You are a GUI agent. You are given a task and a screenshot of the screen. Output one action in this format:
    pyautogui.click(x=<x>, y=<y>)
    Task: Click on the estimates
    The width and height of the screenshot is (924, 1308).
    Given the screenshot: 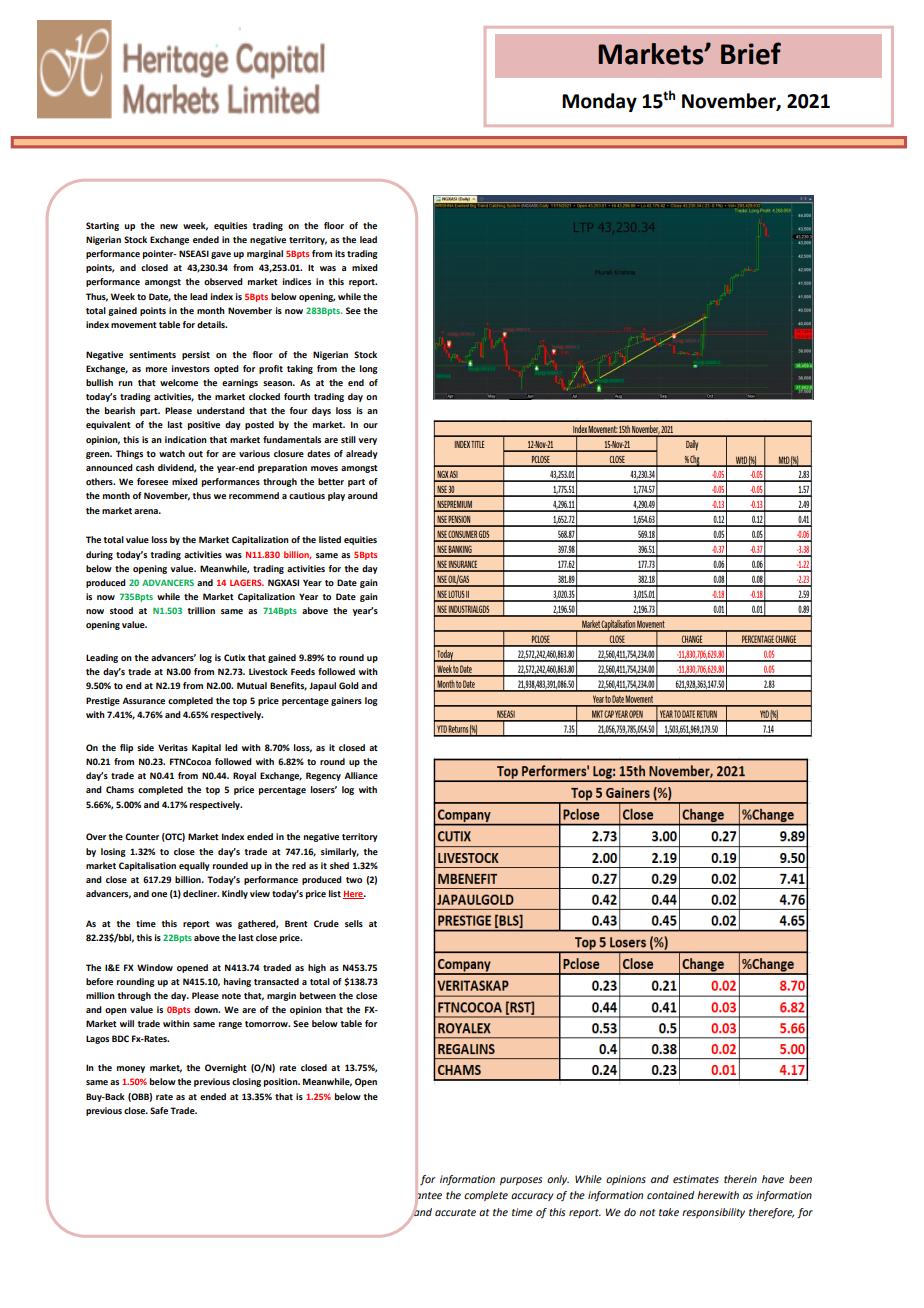 What is the action you would take?
    pyautogui.click(x=696, y=1179)
